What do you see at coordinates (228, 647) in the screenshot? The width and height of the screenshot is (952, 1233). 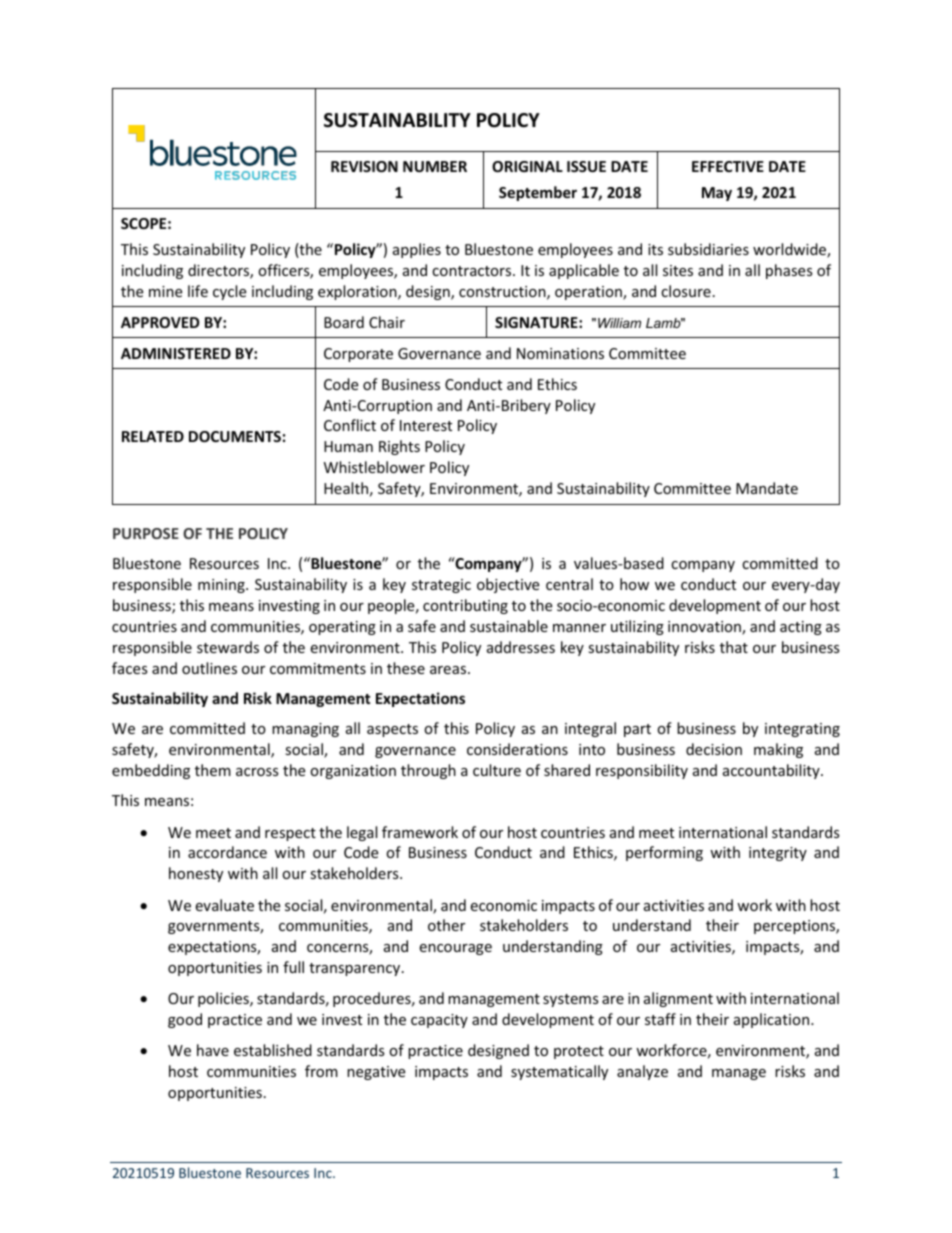 I see `stewards` at bounding box center [228, 647].
